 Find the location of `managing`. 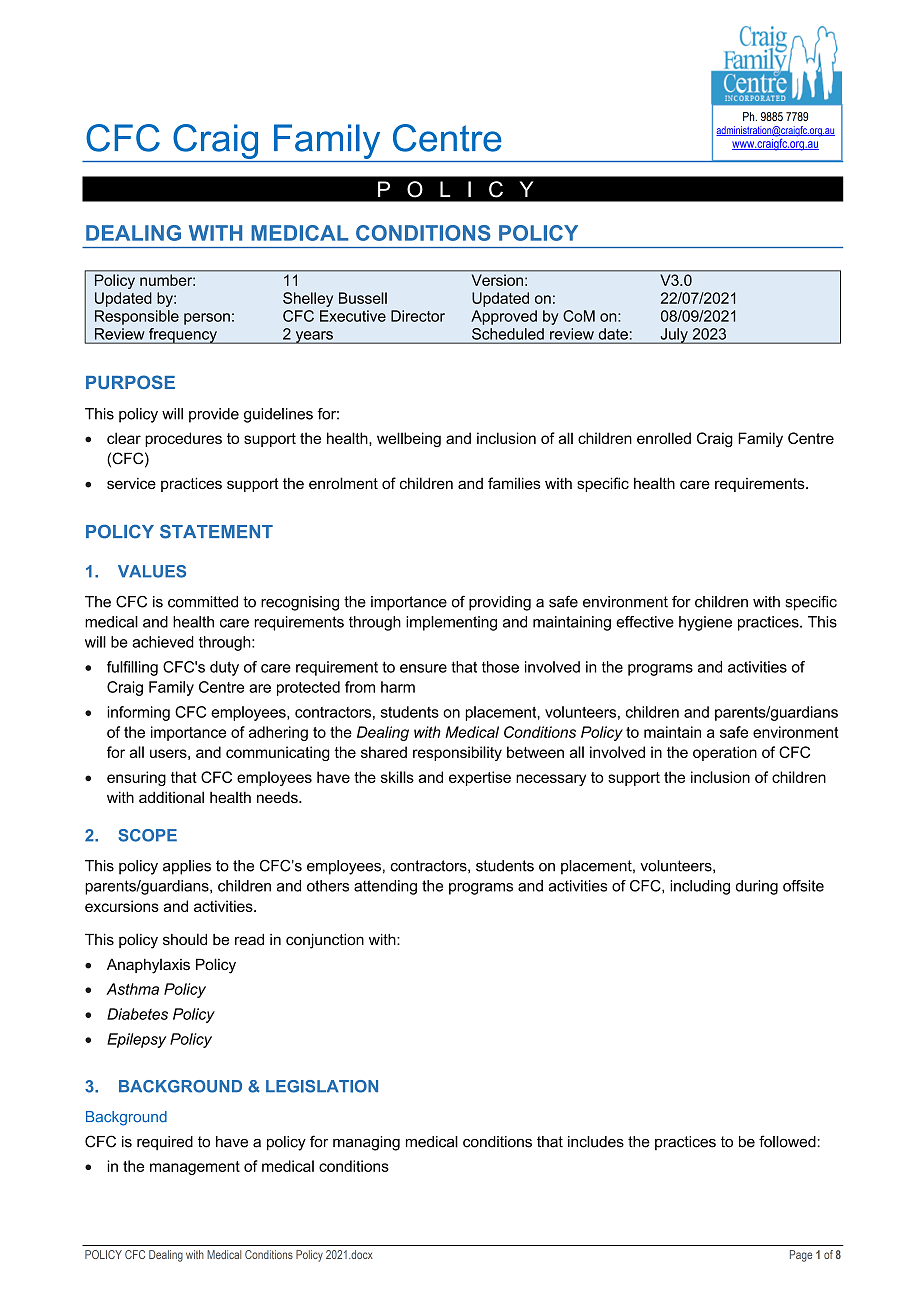

managing is located at coordinates (366, 1143).
